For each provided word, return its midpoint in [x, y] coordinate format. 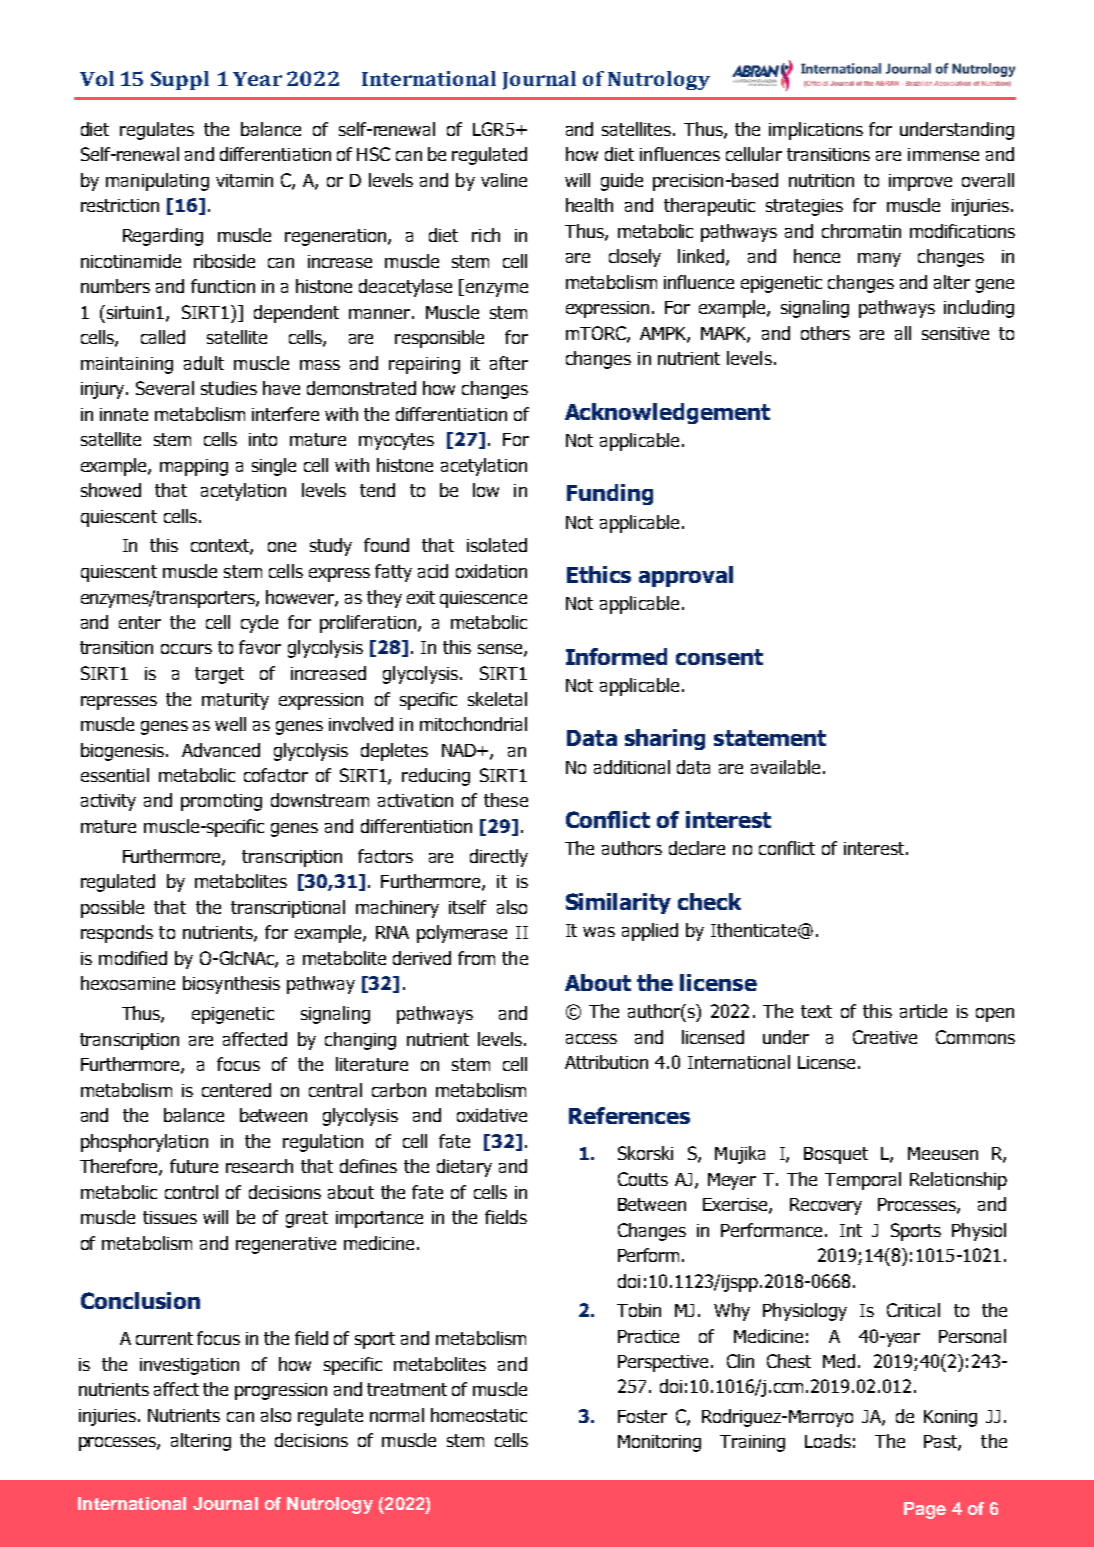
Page [925, 1510]
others [825, 333]
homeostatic [479, 1415]
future [194, 1166]
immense [943, 154]
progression [281, 1391]
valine [504, 180]
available [785, 767]
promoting [221, 802]
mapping [194, 467]
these [506, 800]
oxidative [492, 1115]
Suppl [180, 80]
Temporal [863, 1181]
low [486, 490]
